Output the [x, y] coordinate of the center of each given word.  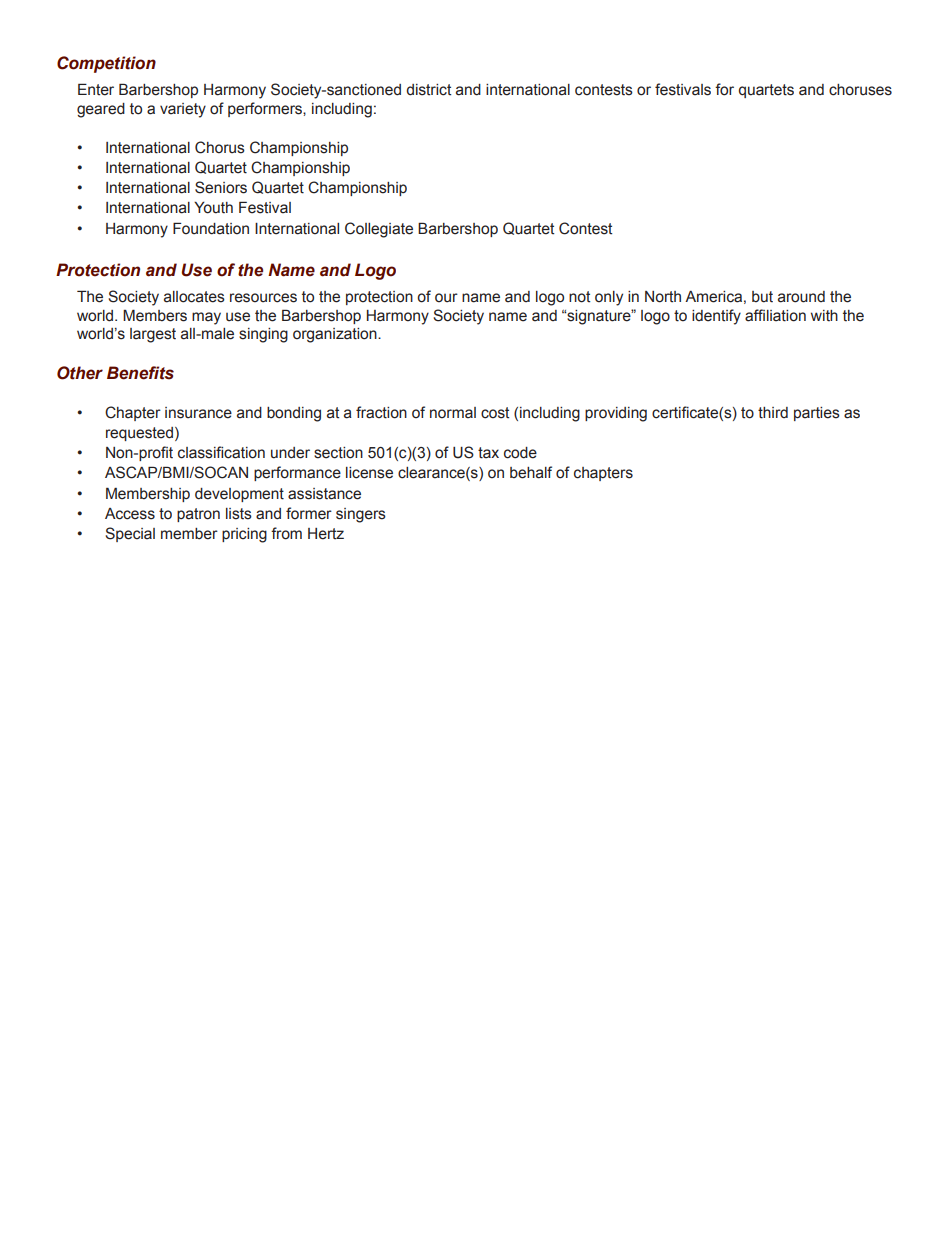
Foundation [211, 228]
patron [198, 515]
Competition [106, 64]
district [428, 90]
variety [183, 110]
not [579, 297]
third [773, 413]
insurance [198, 413]
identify [716, 317]
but [762, 297]
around [801, 297]
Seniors [221, 187]
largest [153, 335]
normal [453, 413]
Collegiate [379, 230]
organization [336, 335]
